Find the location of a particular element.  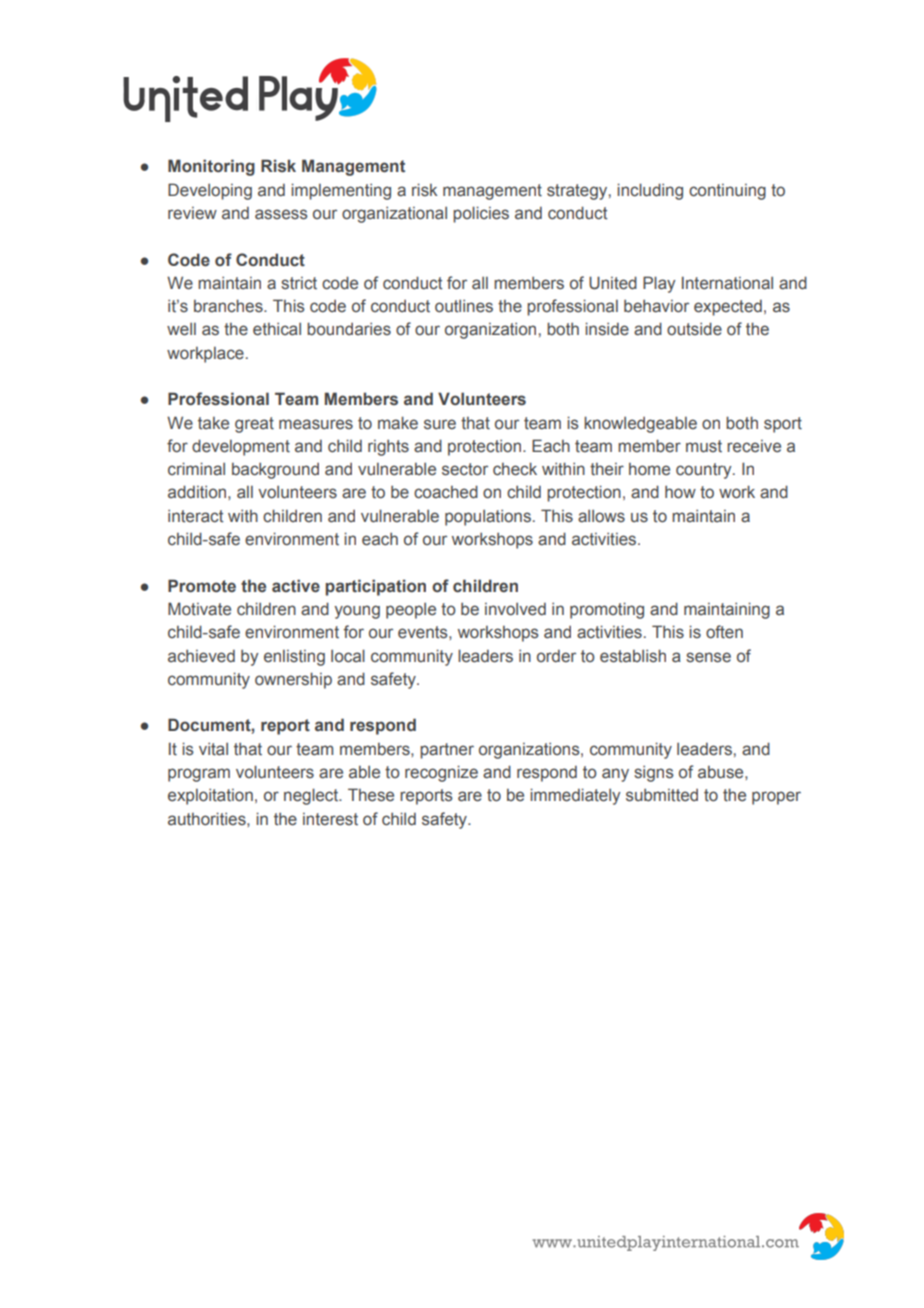

continuing is located at coordinates (727, 192).
